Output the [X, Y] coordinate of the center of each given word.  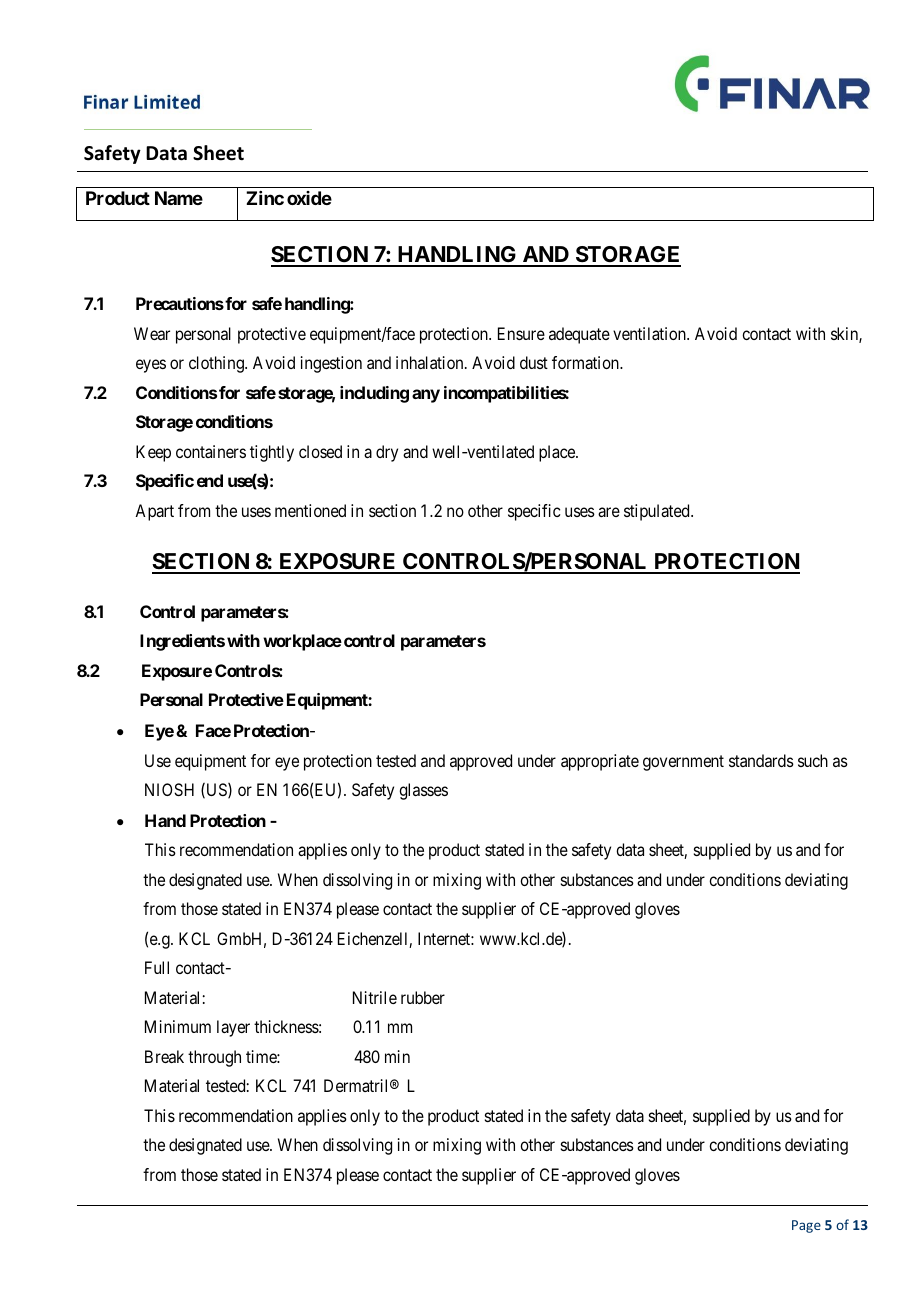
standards [761, 760]
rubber [423, 997]
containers [211, 451]
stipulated [658, 512]
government [683, 763]
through [214, 1058]
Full [157, 967]
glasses [423, 791]
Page [806, 1226]
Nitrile [375, 997]
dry [387, 453]
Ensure [521, 333]
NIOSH [169, 789]
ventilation [650, 333]
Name [179, 198]
